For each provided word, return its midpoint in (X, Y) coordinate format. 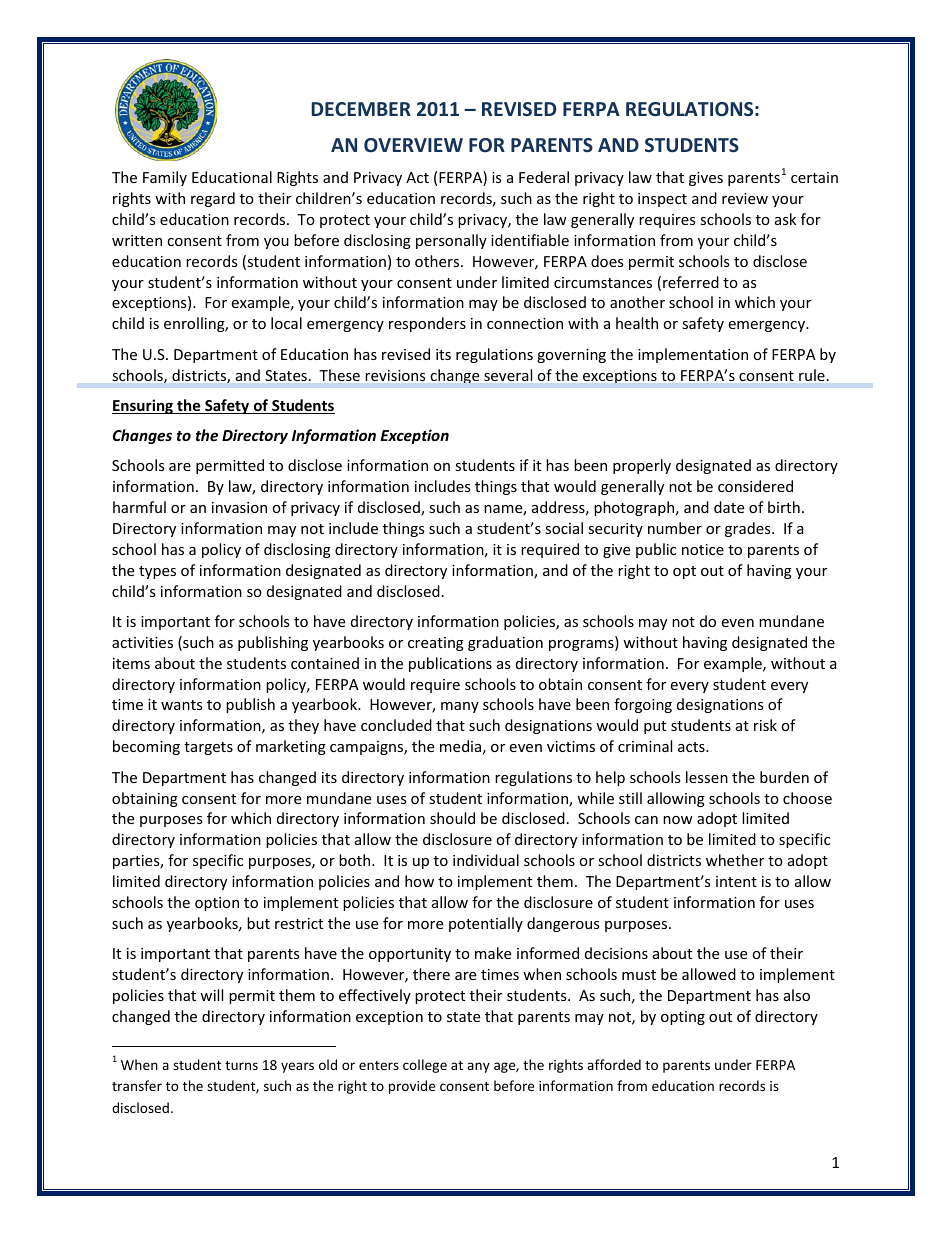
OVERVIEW (413, 145)
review (745, 198)
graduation (505, 643)
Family (165, 178)
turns (241, 1065)
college (425, 1066)
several (508, 375)
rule (812, 375)
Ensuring (143, 406)
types (157, 572)
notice (703, 549)
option (217, 904)
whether (735, 860)
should (452, 818)
